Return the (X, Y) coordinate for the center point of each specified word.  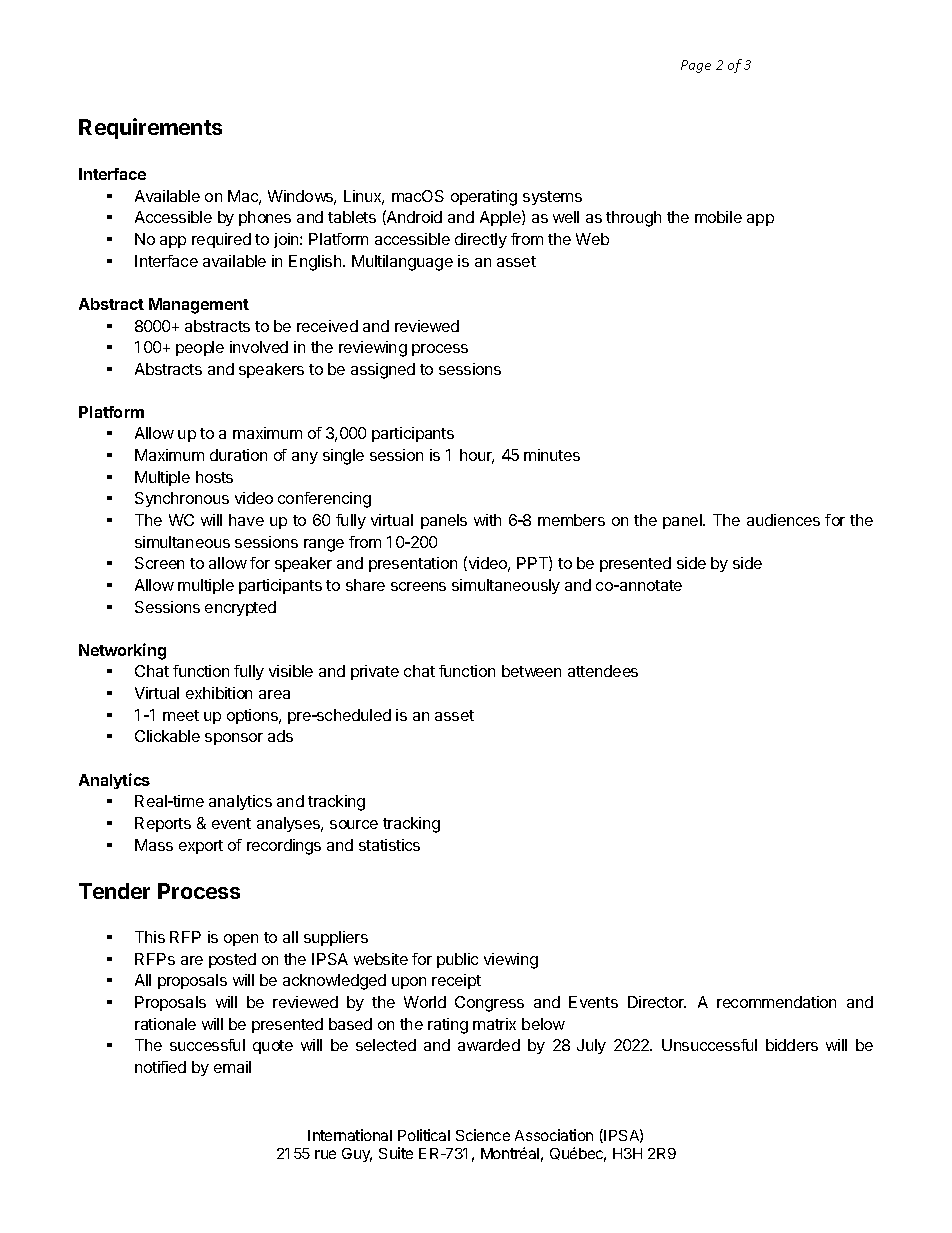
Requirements (150, 128)
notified (160, 1067)
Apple (501, 218)
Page (696, 66)
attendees (603, 671)
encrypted (240, 608)
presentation (413, 564)
